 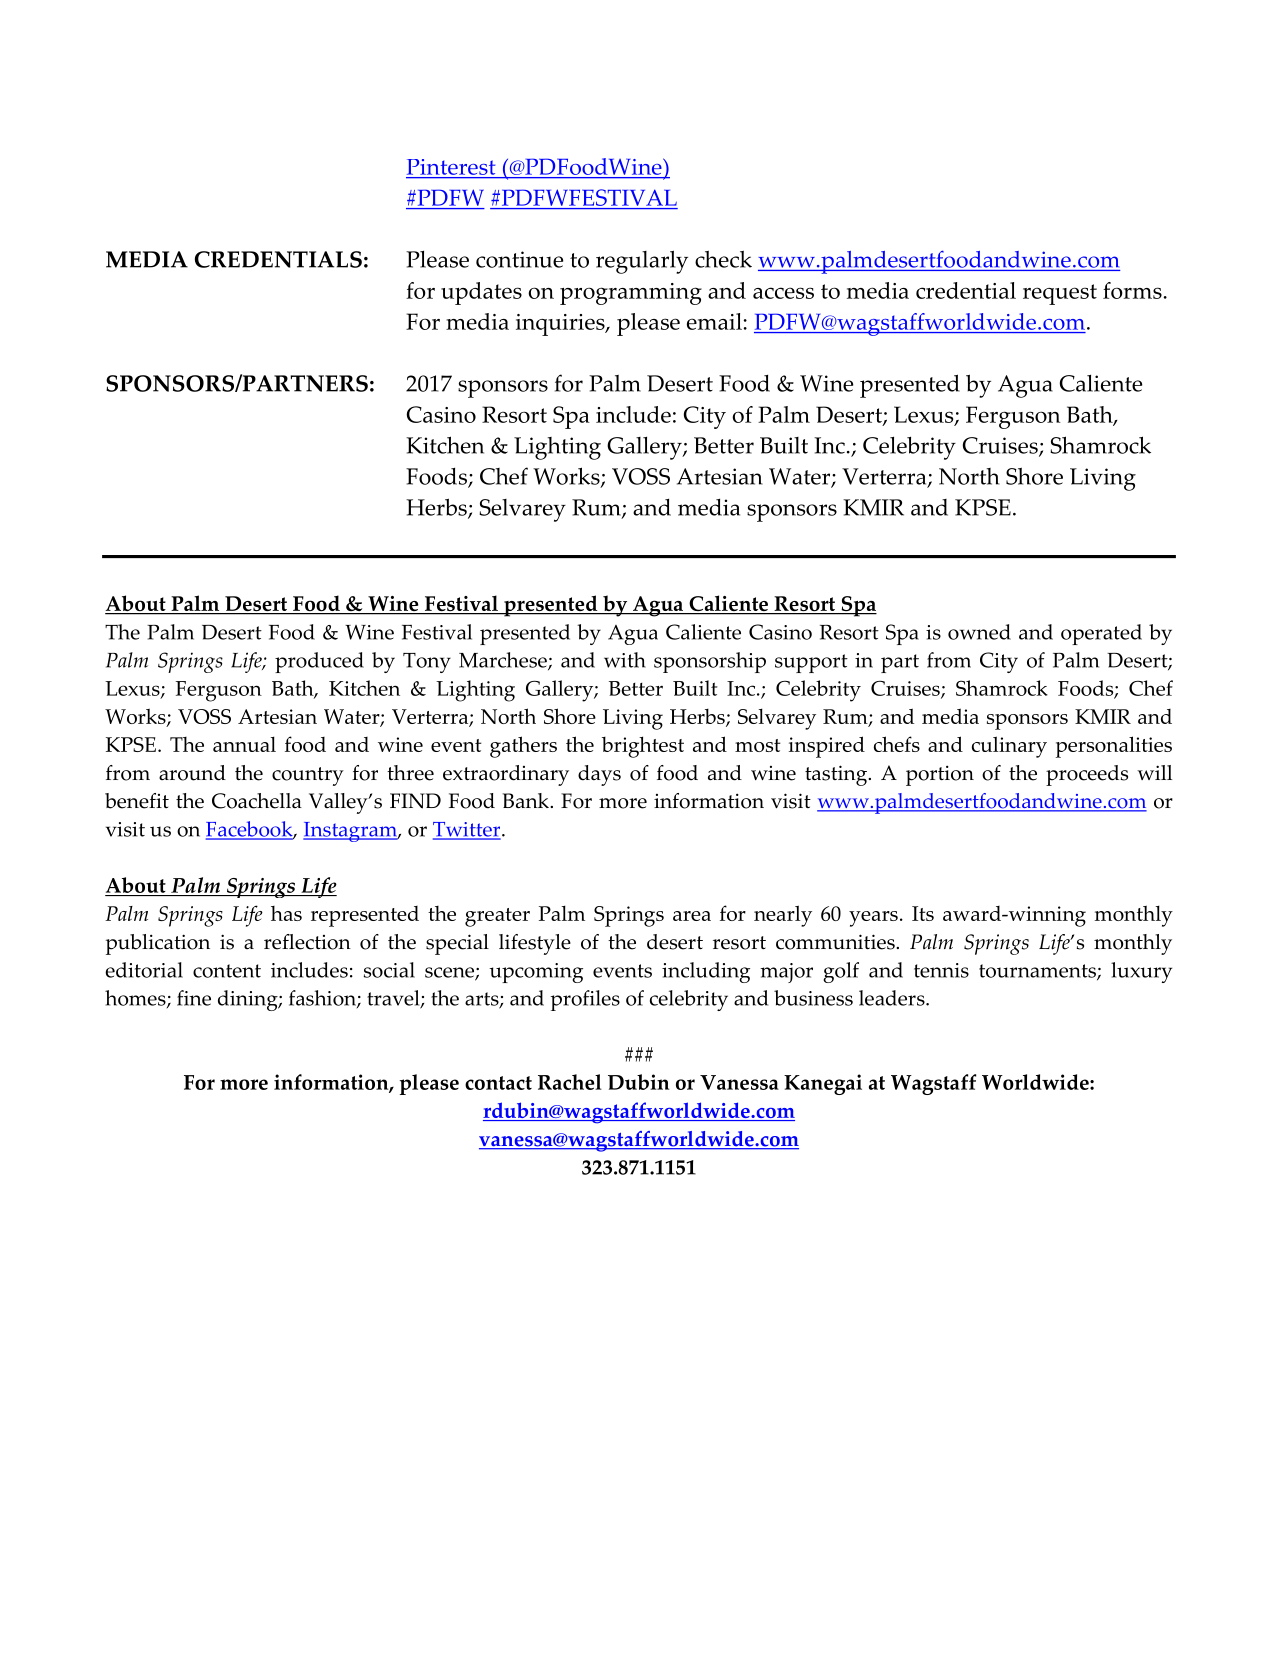 What do you see at coordinates (319, 662) in the document?
I see `produced` at bounding box center [319, 662].
